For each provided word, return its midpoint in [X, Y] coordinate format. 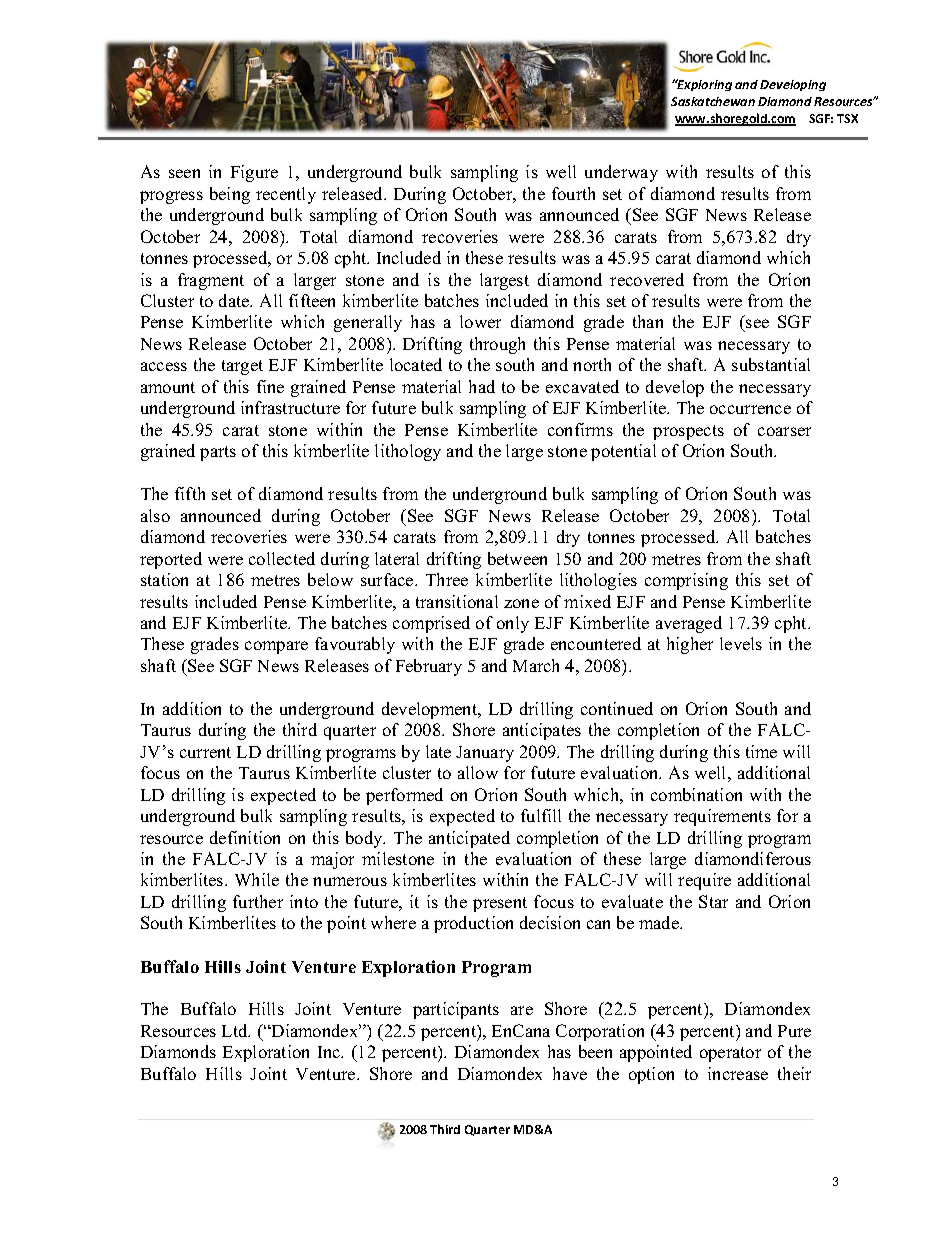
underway [621, 173]
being [230, 195]
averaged [689, 624]
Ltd [236, 1030]
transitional [457, 601]
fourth [573, 193]
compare [276, 647]
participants [456, 1010]
